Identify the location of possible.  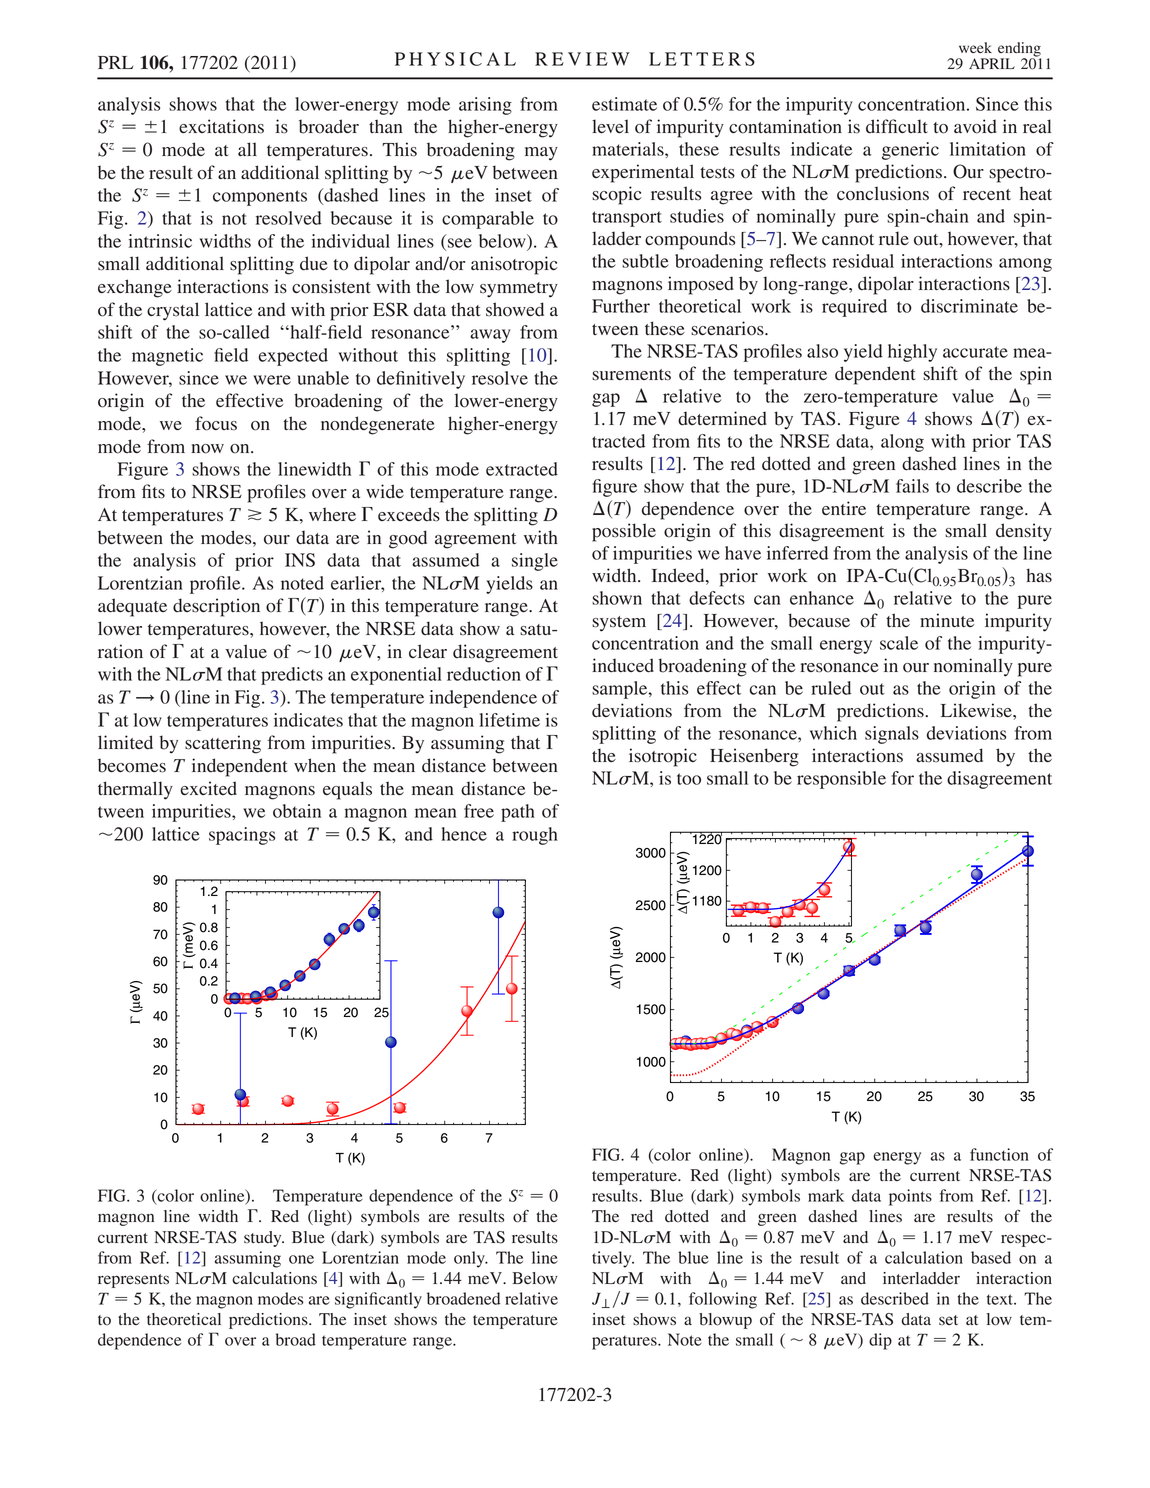
(624, 532).
